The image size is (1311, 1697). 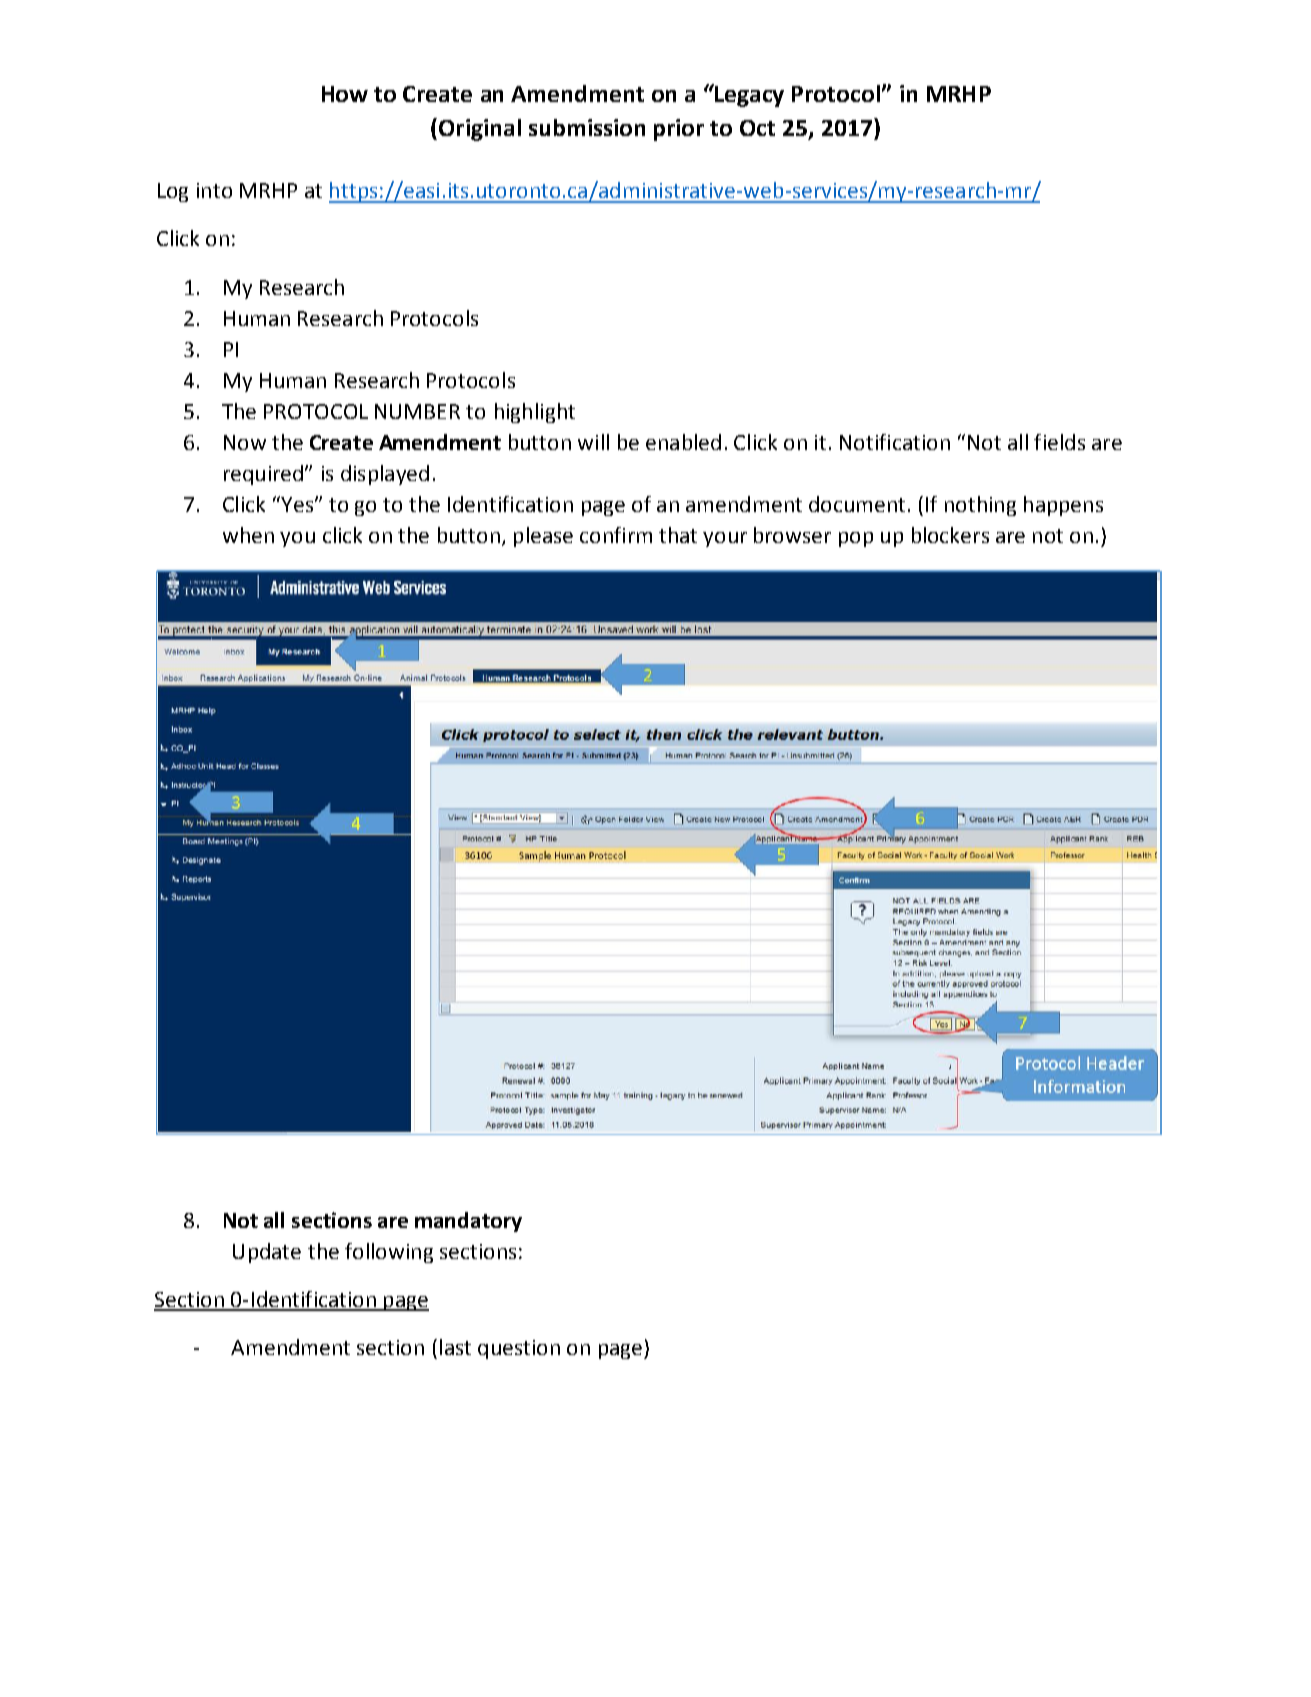 I want to click on when, so click(x=248, y=535).
